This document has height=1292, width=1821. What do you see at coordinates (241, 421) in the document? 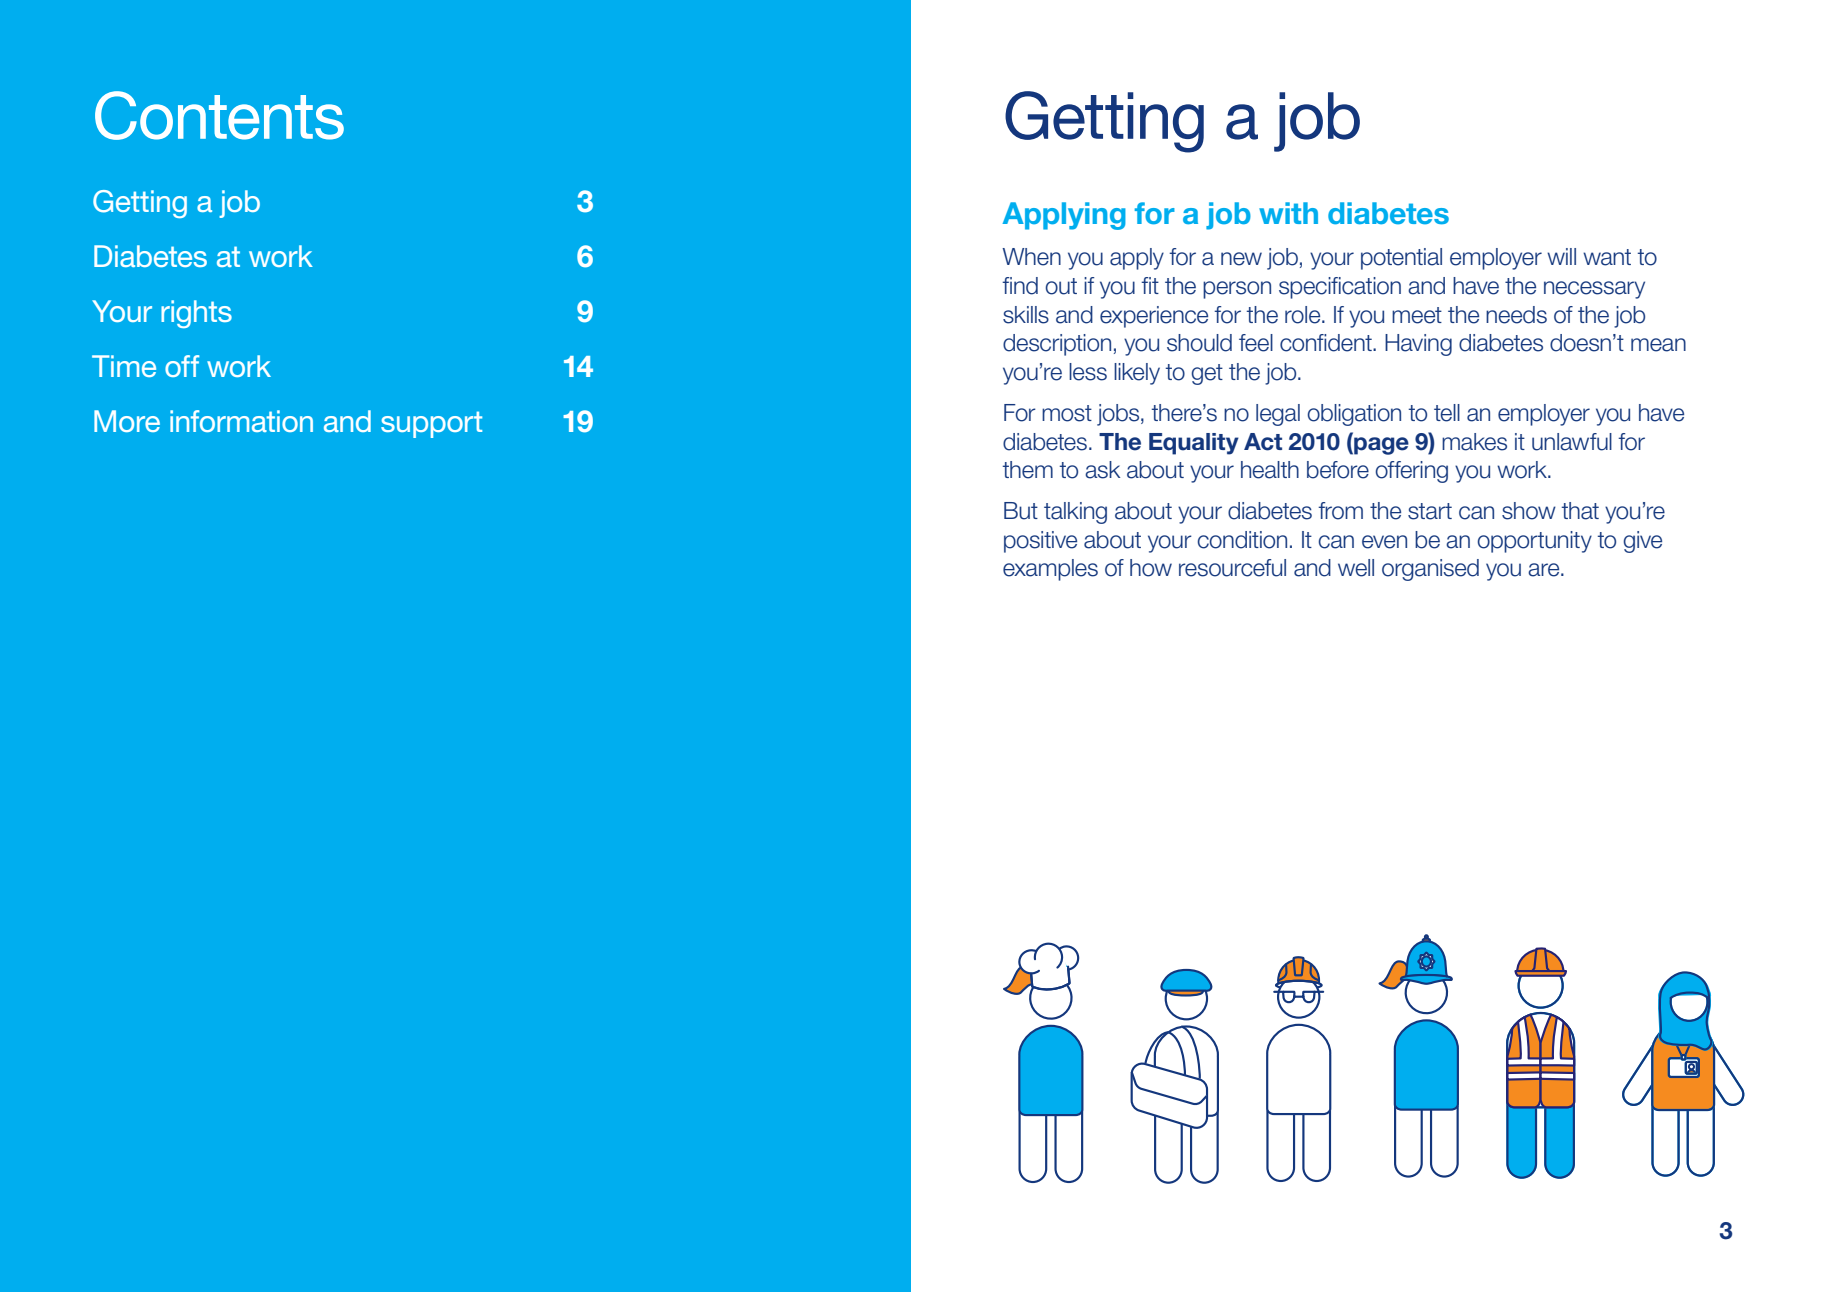
I see `information` at bounding box center [241, 421].
